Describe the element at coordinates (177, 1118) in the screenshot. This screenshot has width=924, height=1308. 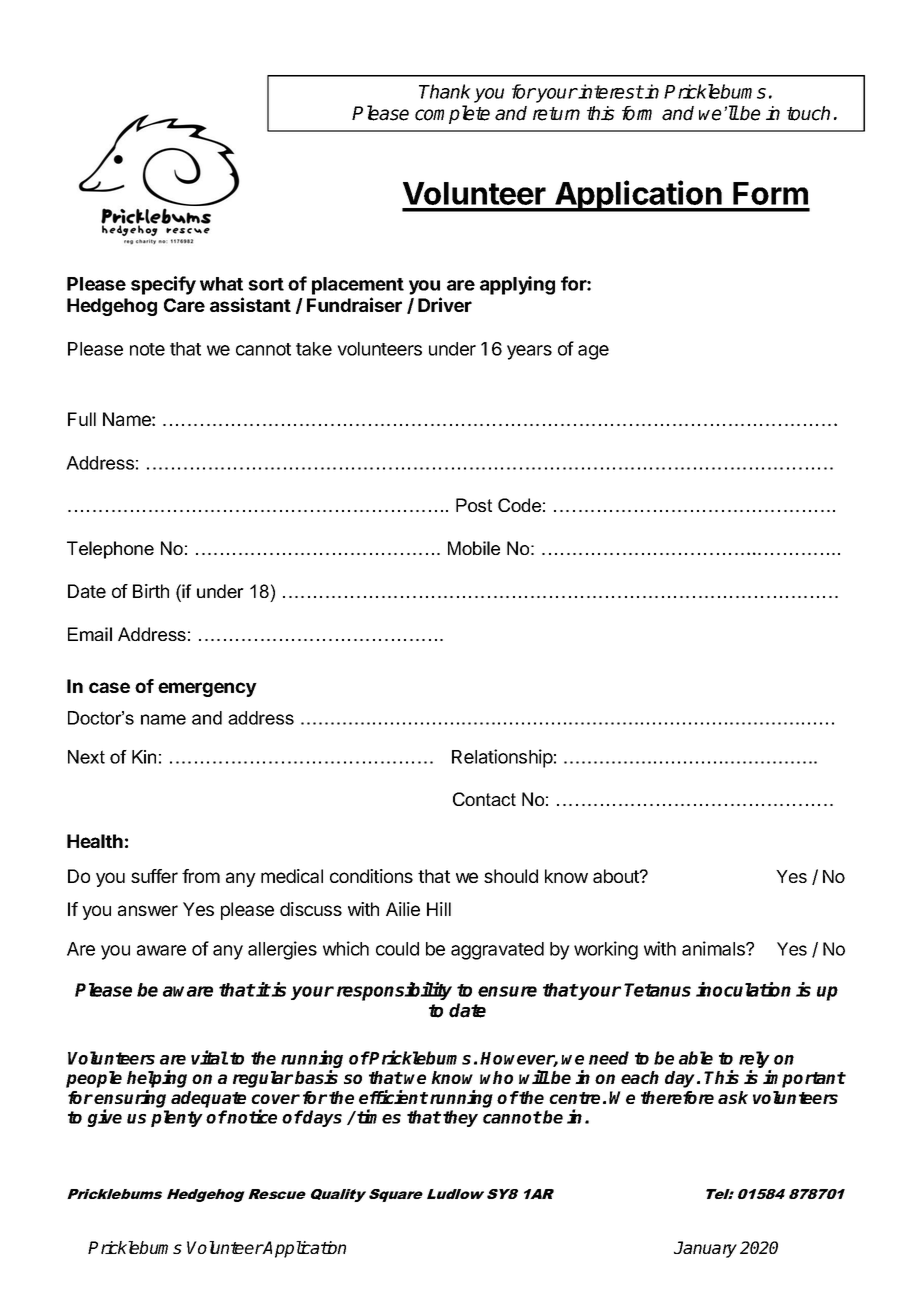
I see `plenty` at that location.
